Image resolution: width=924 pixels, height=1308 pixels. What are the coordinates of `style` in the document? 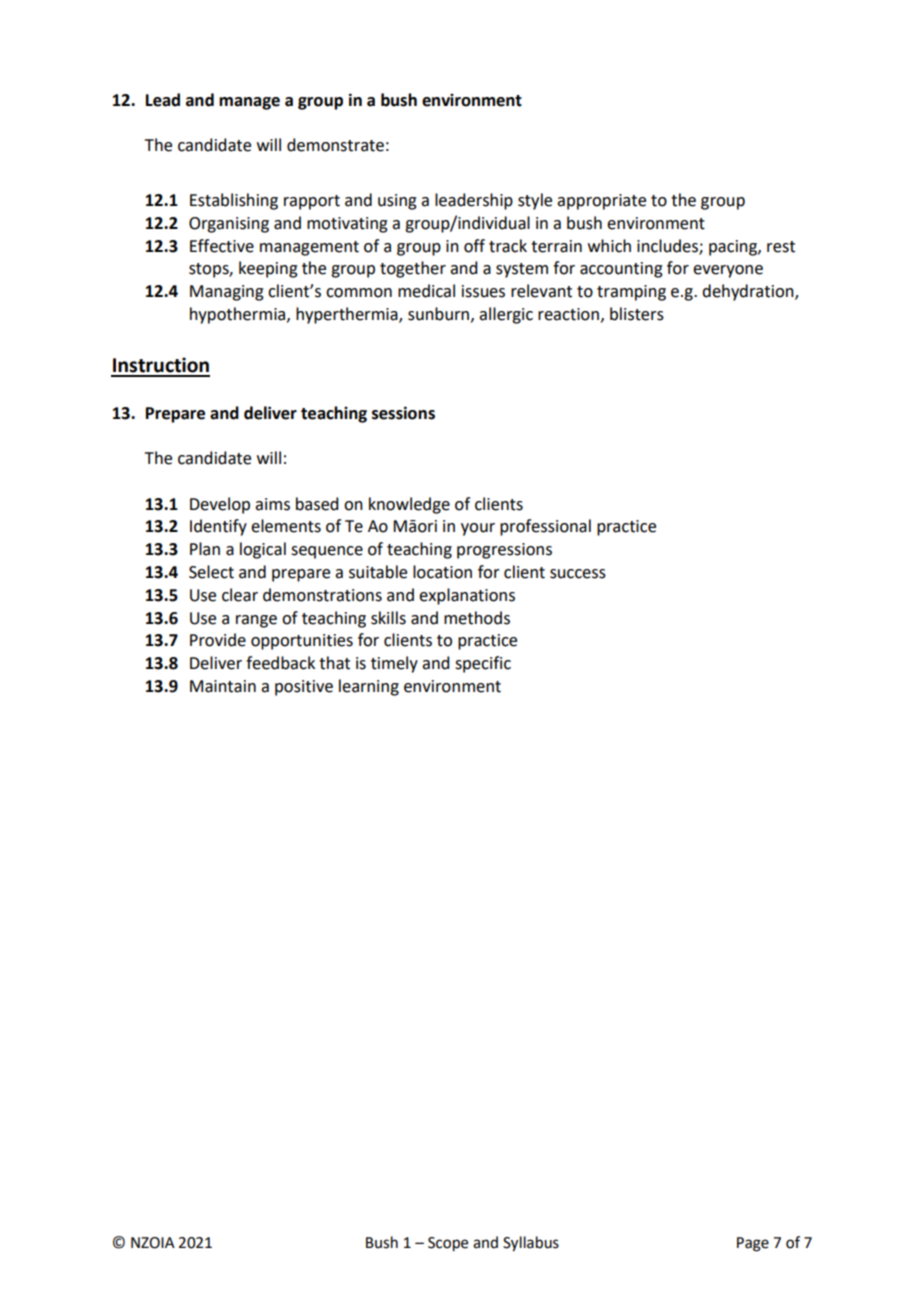 It's located at (535, 201).
